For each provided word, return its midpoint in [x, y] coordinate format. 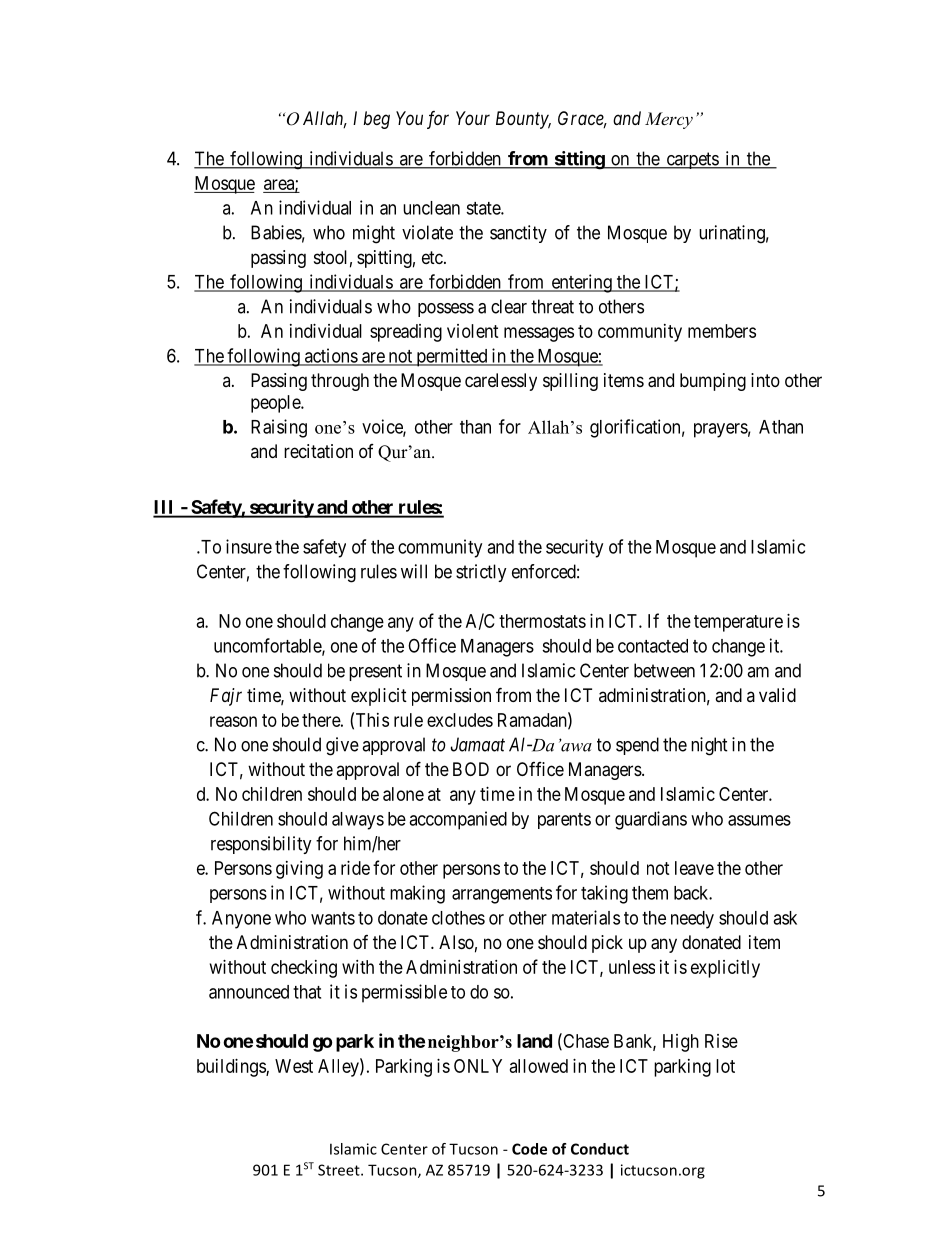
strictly [481, 573]
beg [376, 120]
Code [529, 1149]
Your [473, 118]
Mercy [669, 120]
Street [340, 1170]
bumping [713, 382]
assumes [759, 820]
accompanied [458, 820]
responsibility [261, 845]
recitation [318, 451]
